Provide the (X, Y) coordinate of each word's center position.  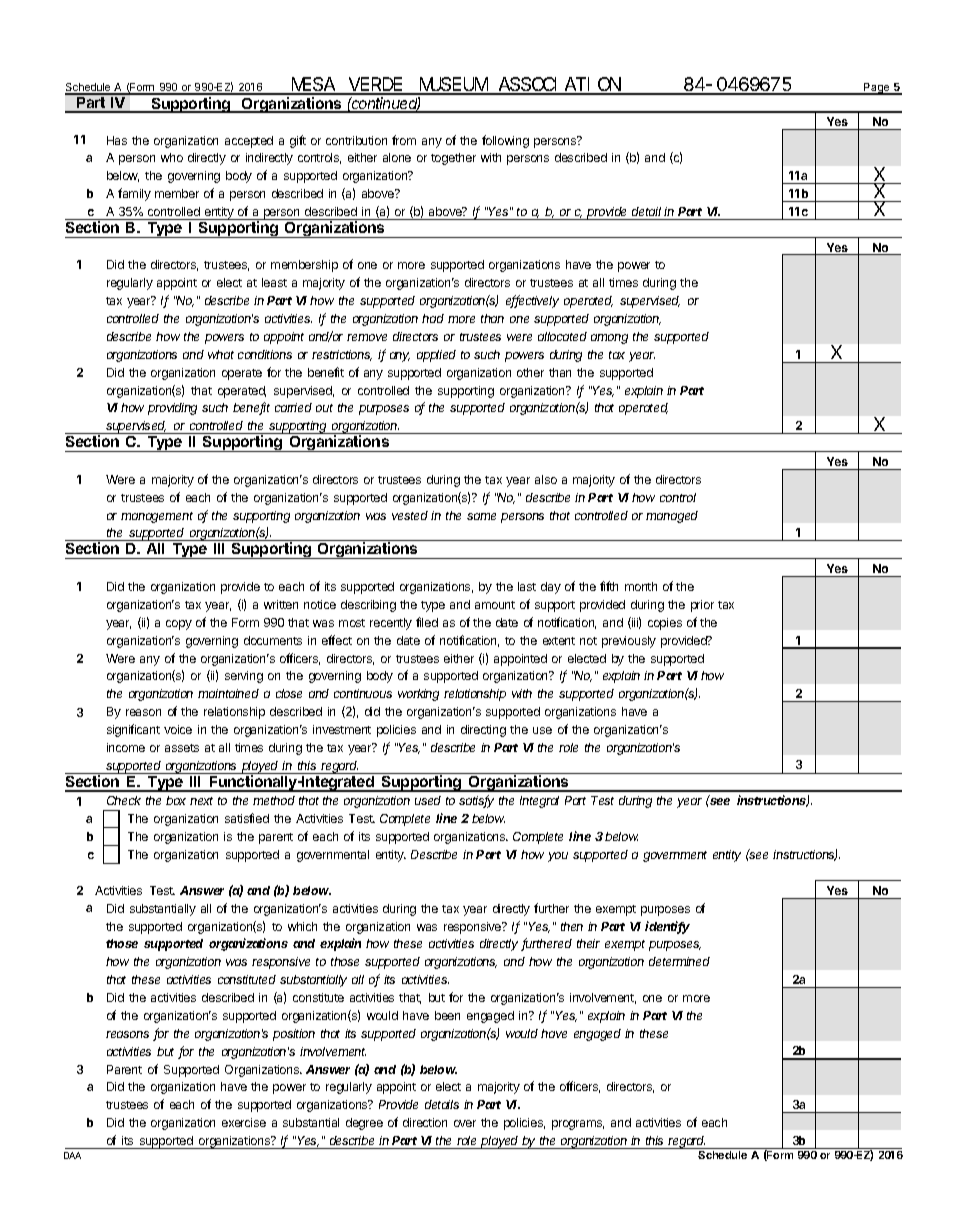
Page (876, 89)
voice (178, 729)
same (481, 516)
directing (483, 731)
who (172, 157)
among (609, 339)
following (505, 141)
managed (672, 517)
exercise (244, 1122)
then (572, 926)
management (157, 517)
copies (665, 624)
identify (667, 927)
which (302, 926)
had (433, 318)
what (221, 354)
